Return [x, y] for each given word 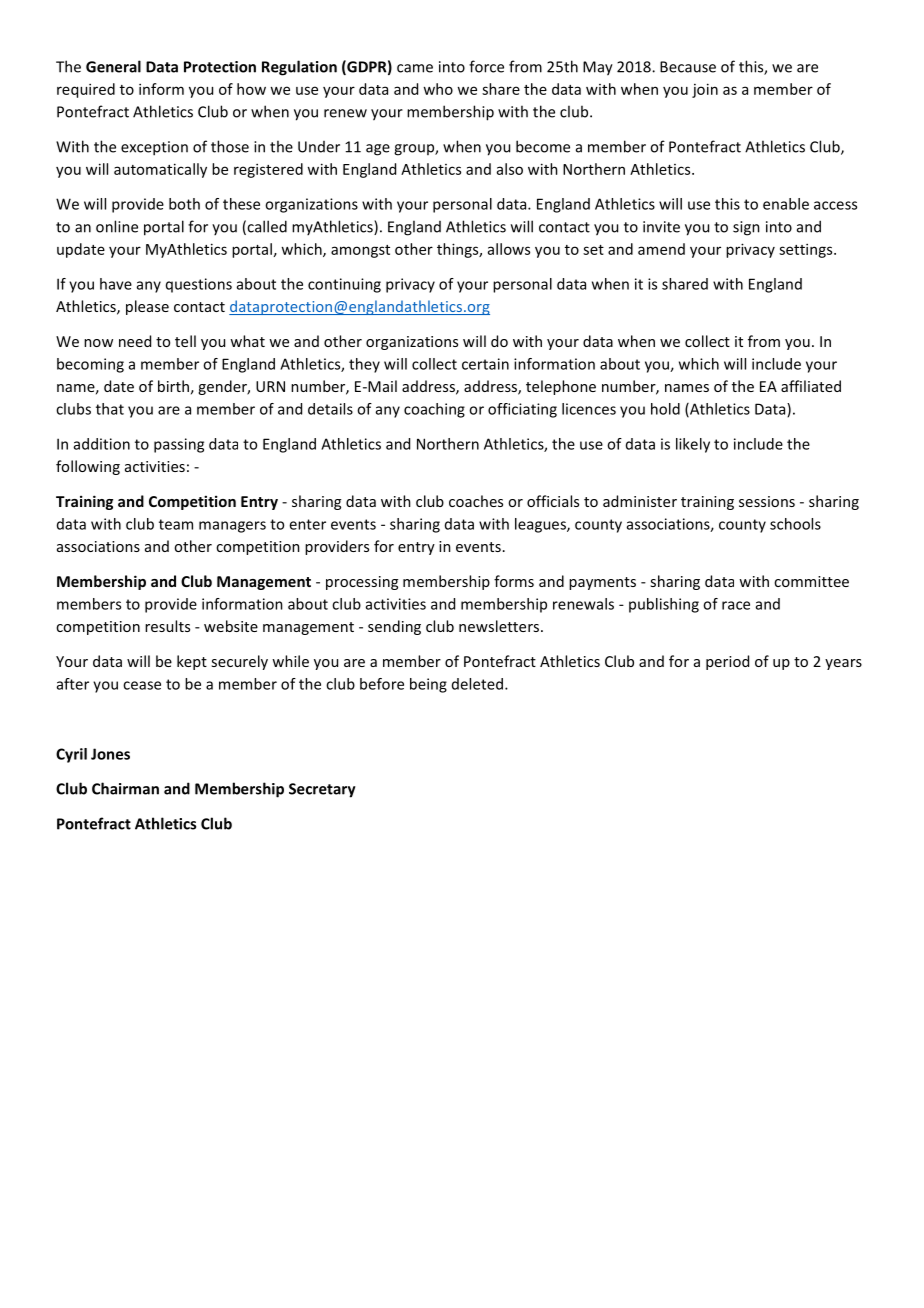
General [113, 66]
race [736, 605]
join [705, 90]
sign [746, 228]
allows [509, 249]
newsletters [500, 626]
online [117, 226]
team [176, 524]
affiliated [811, 386]
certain [485, 364]
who [438, 89]
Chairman [125, 788]
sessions [767, 501]
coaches [476, 501]
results [167, 626]
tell [185, 341]
